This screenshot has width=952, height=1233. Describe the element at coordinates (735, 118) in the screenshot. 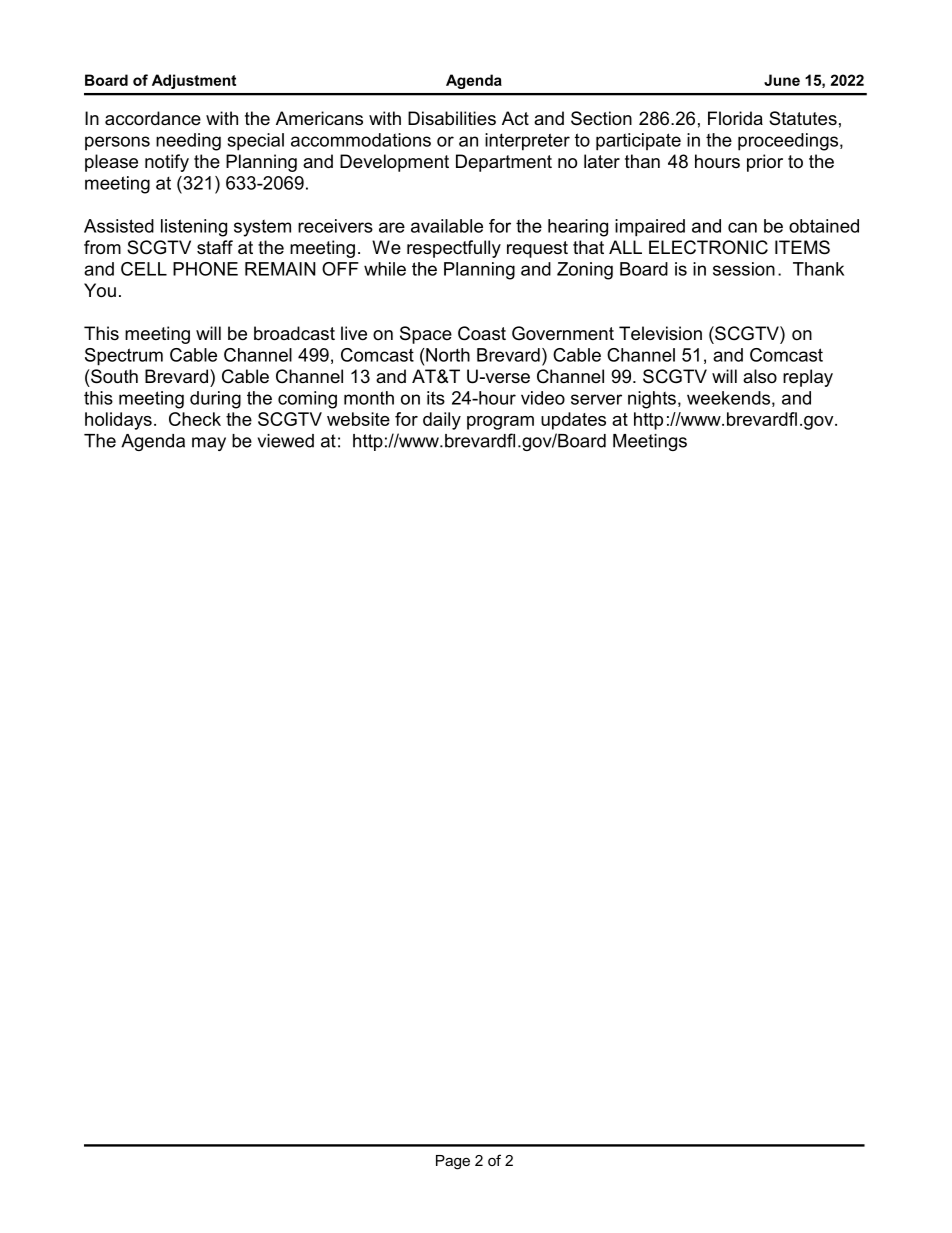

I see `Florida` at that location.
